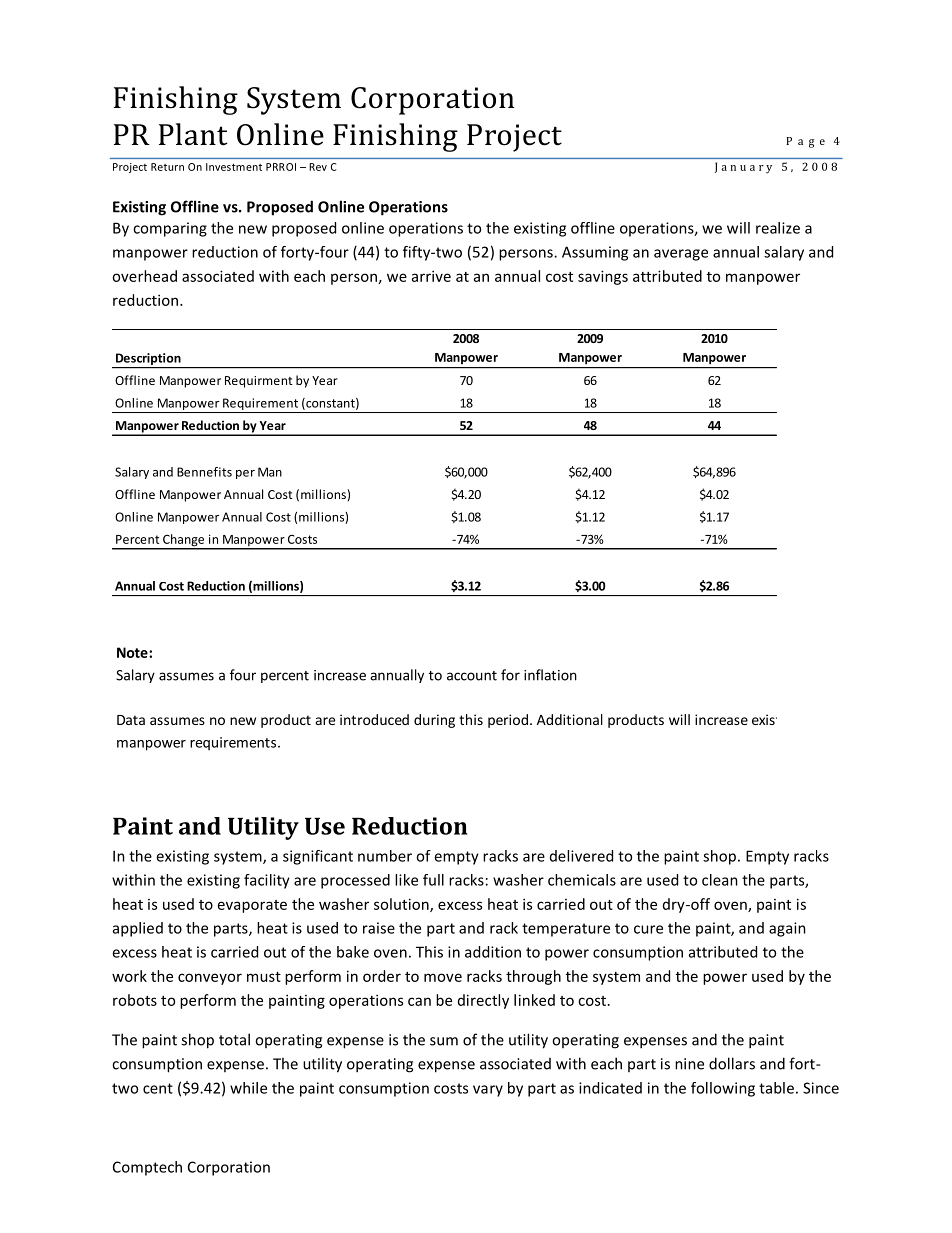 The image size is (952, 1233). I want to click on average, so click(681, 255).
